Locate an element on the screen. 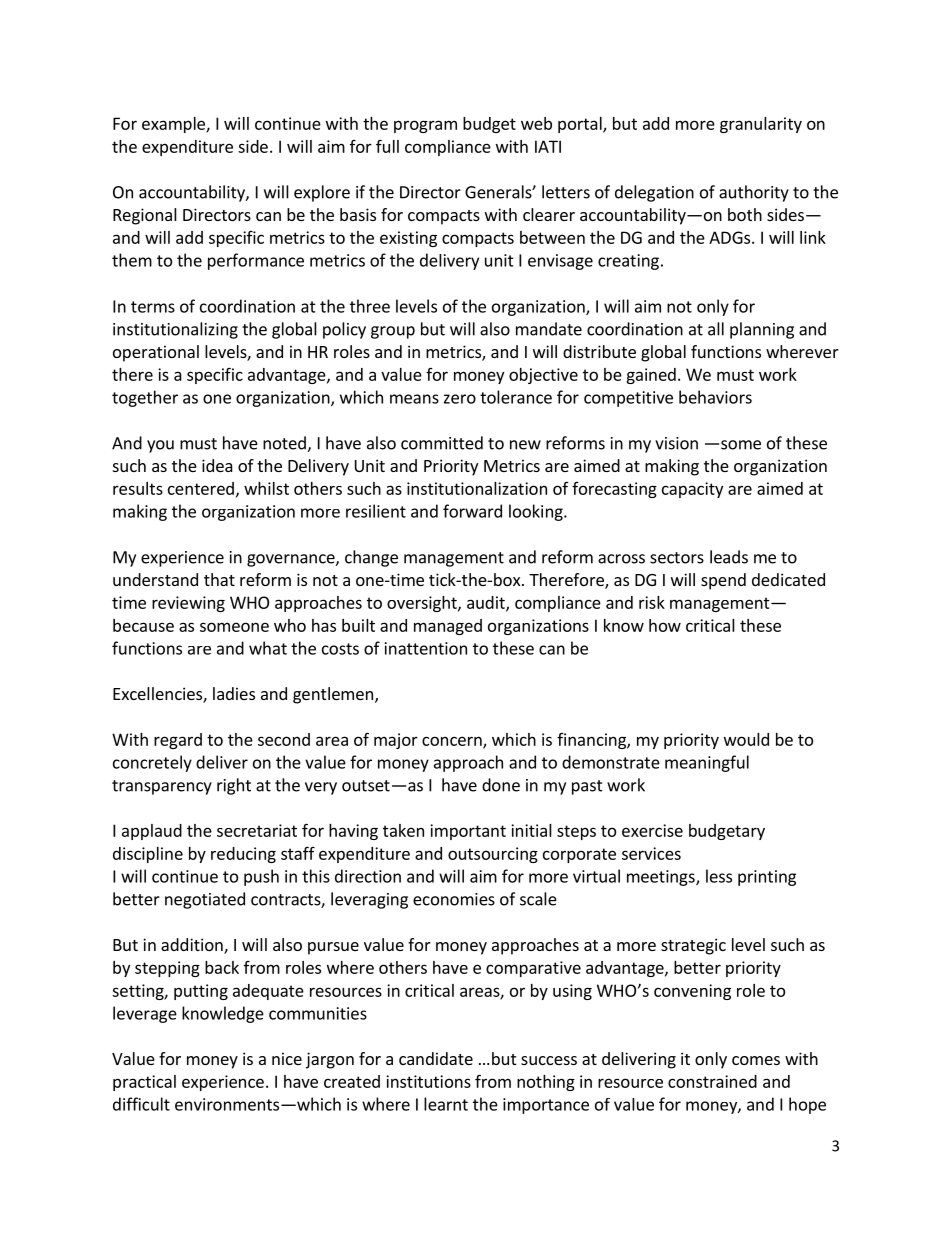  behaviors is located at coordinates (715, 397).
